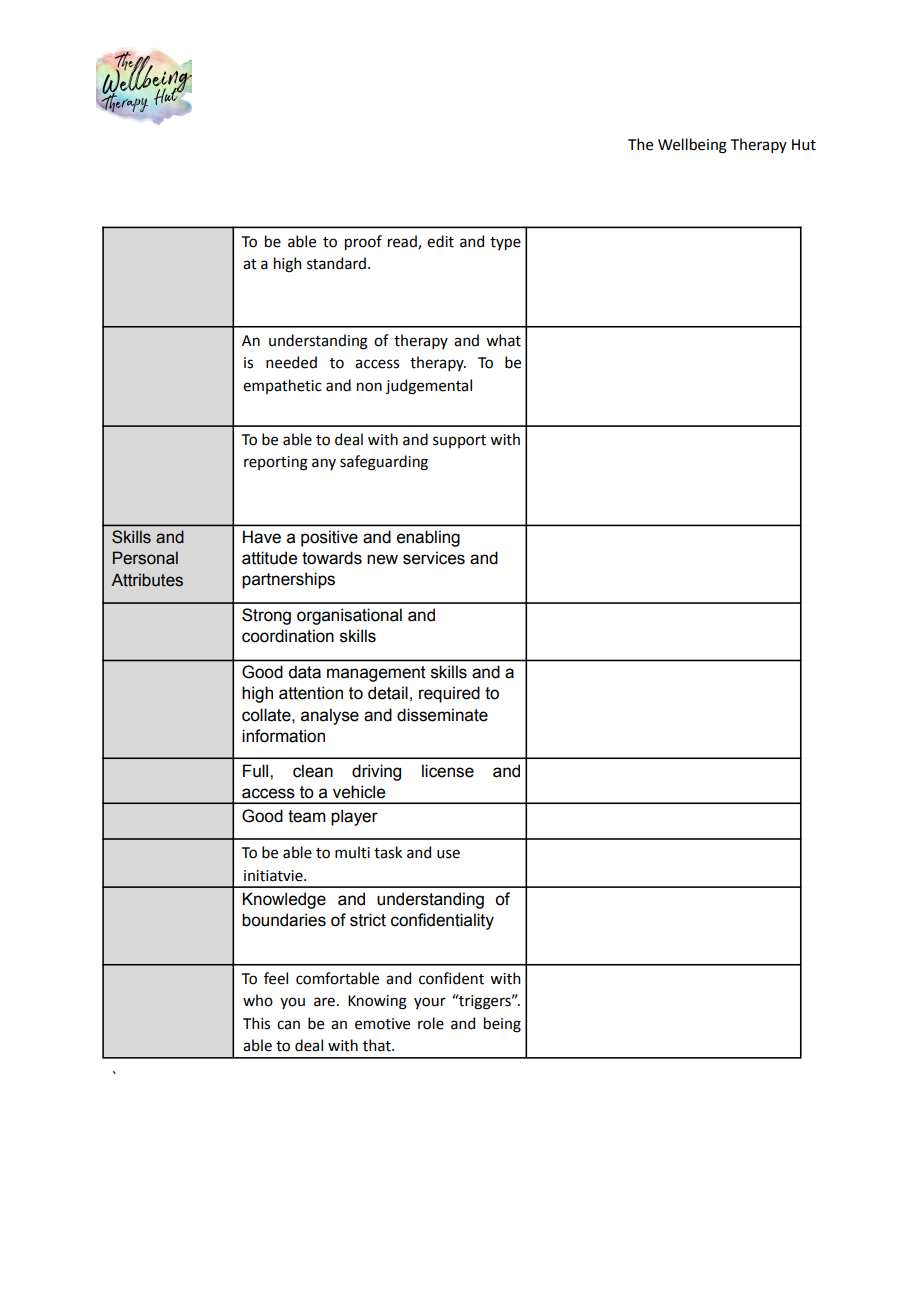 Image resolution: width=924 pixels, height=1307 pixels. I want to click on edit, so click(440, 241).
